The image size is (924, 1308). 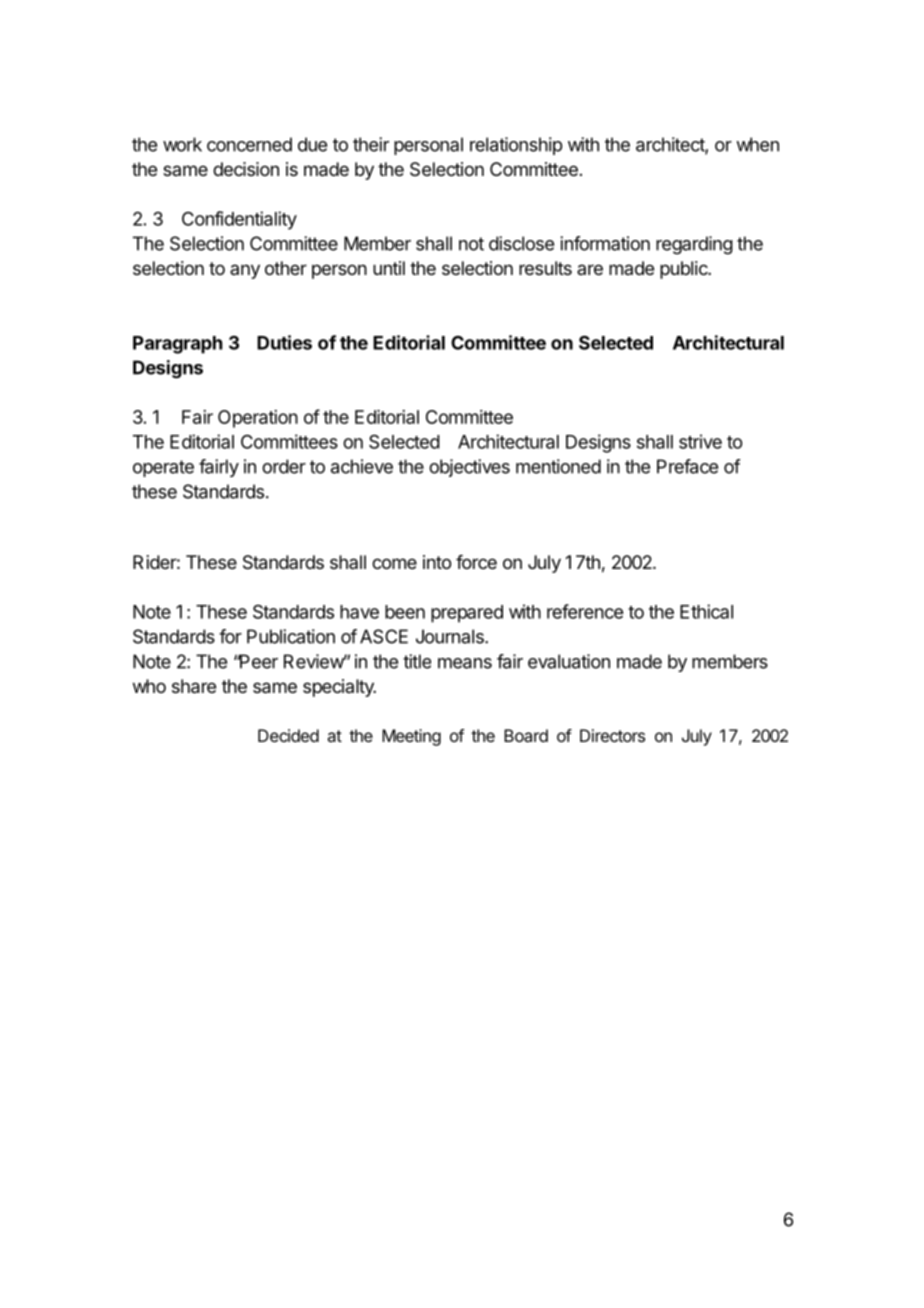 What do you see at coordinates (516, 146) in the page?
I see `relationship` at bounding box center [516, 146].
